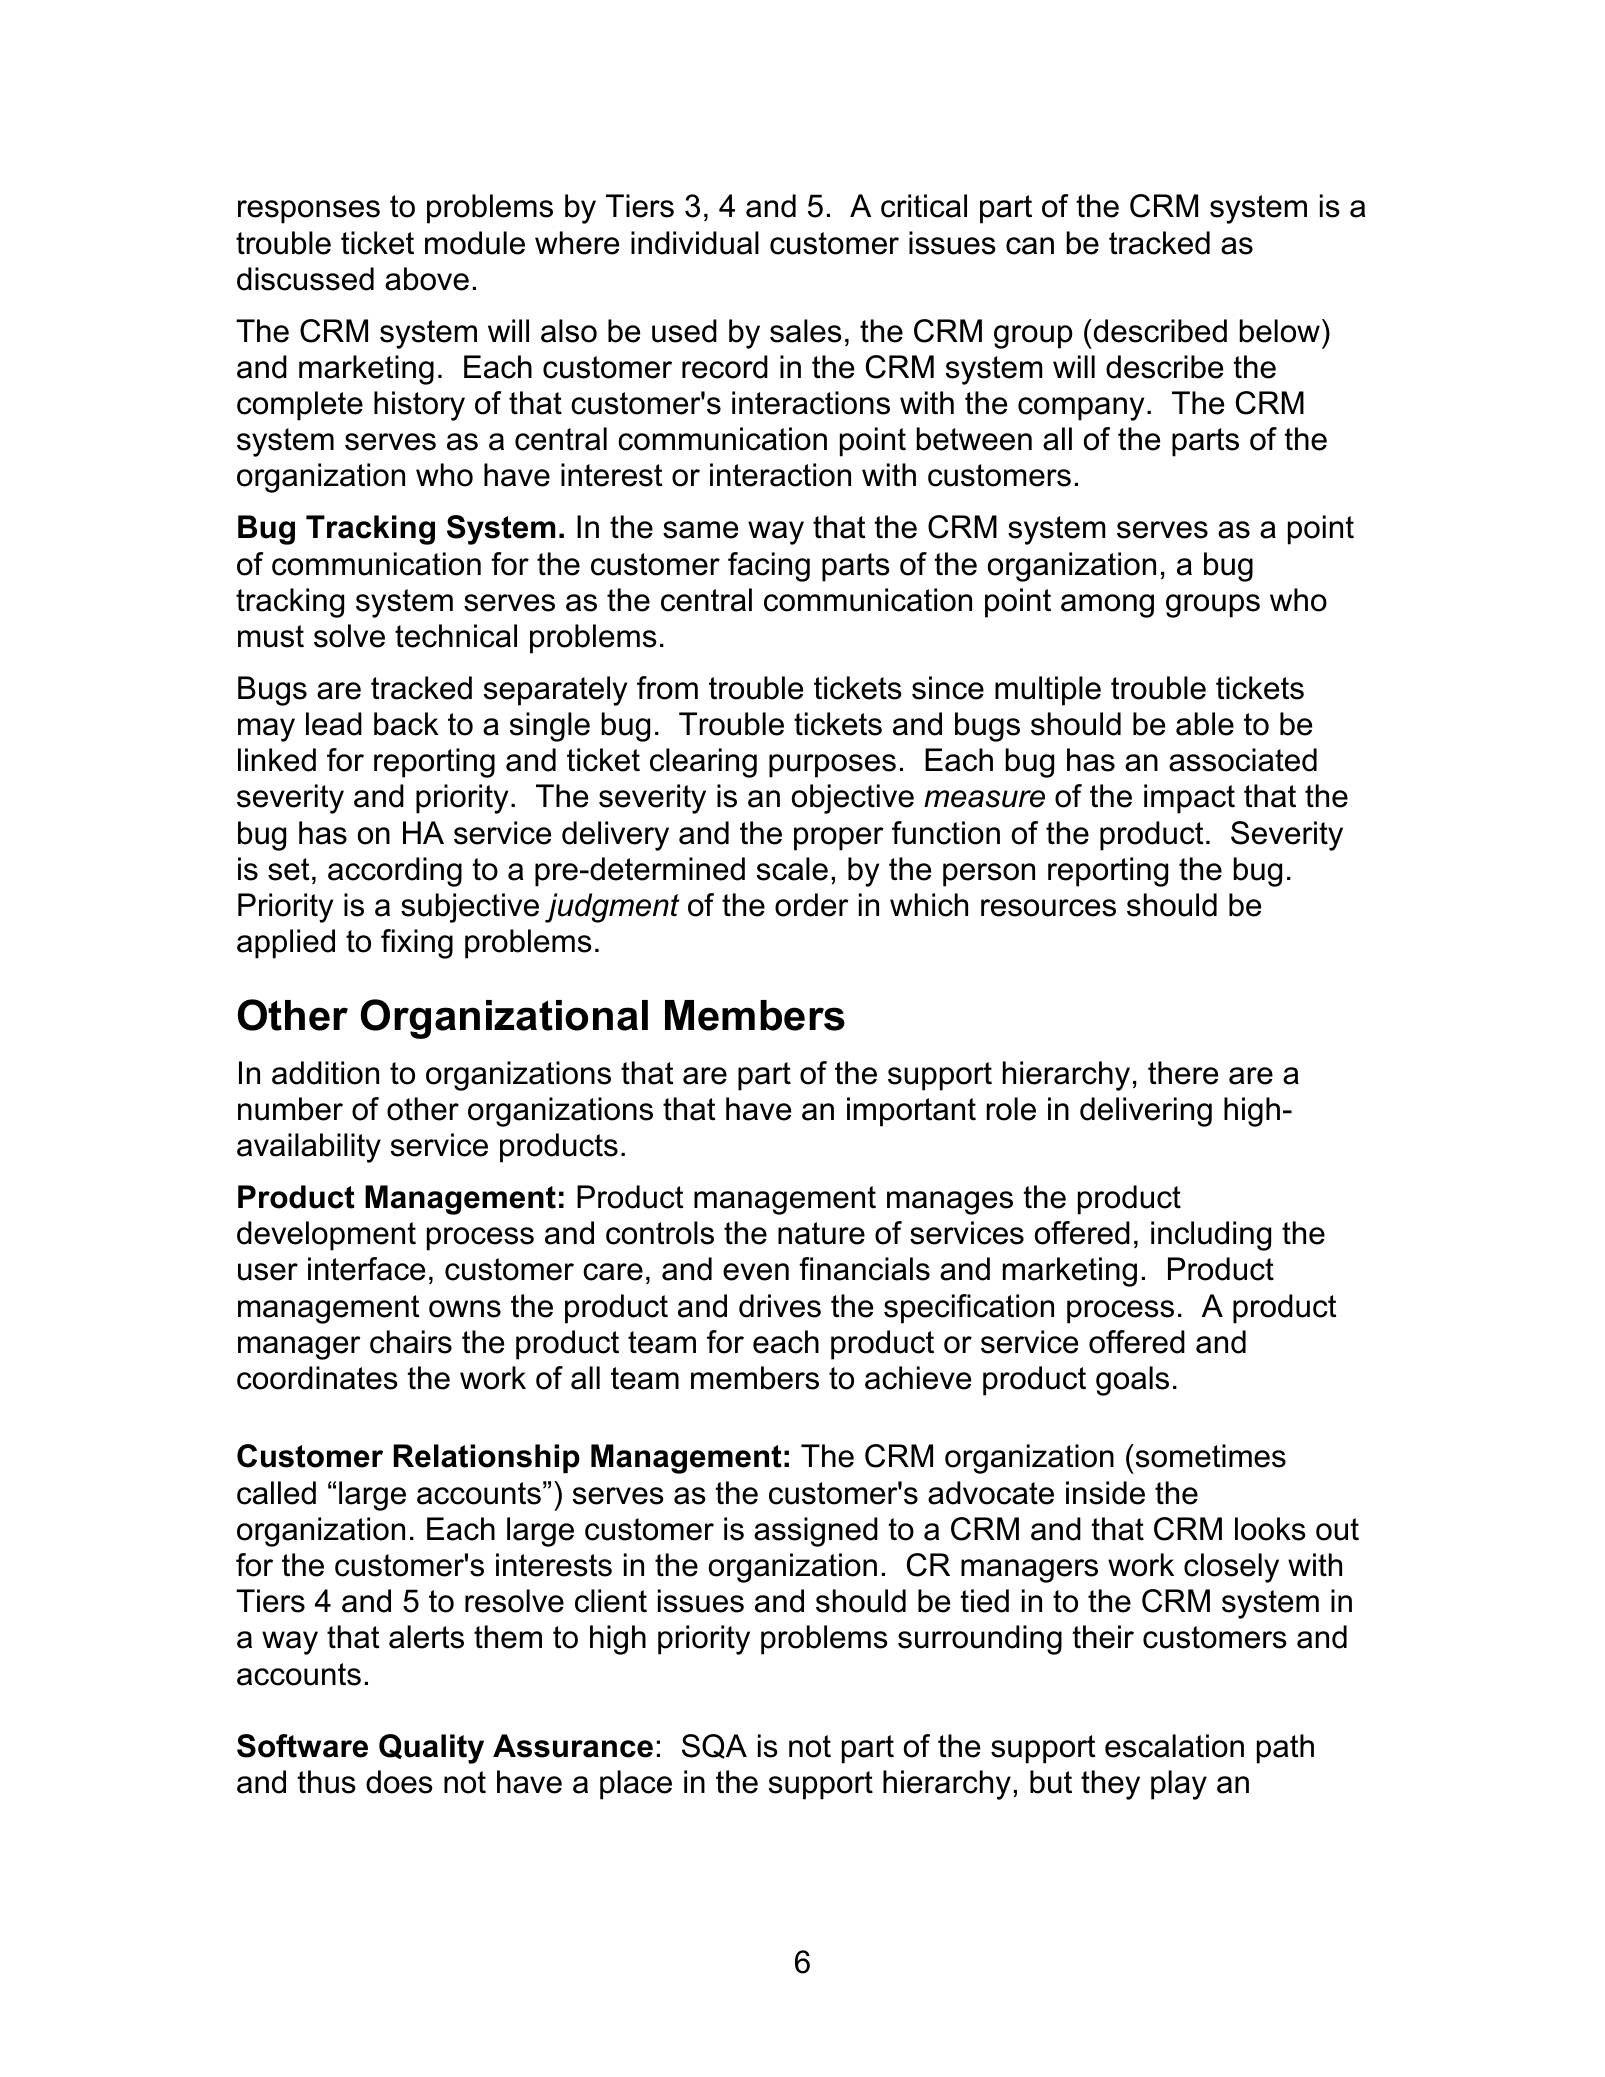 This page has width=1605, height=2077. What do you see at coordinates (1183, 1073) in the page?
I see `there` at bounding box center [1183, 1073].
